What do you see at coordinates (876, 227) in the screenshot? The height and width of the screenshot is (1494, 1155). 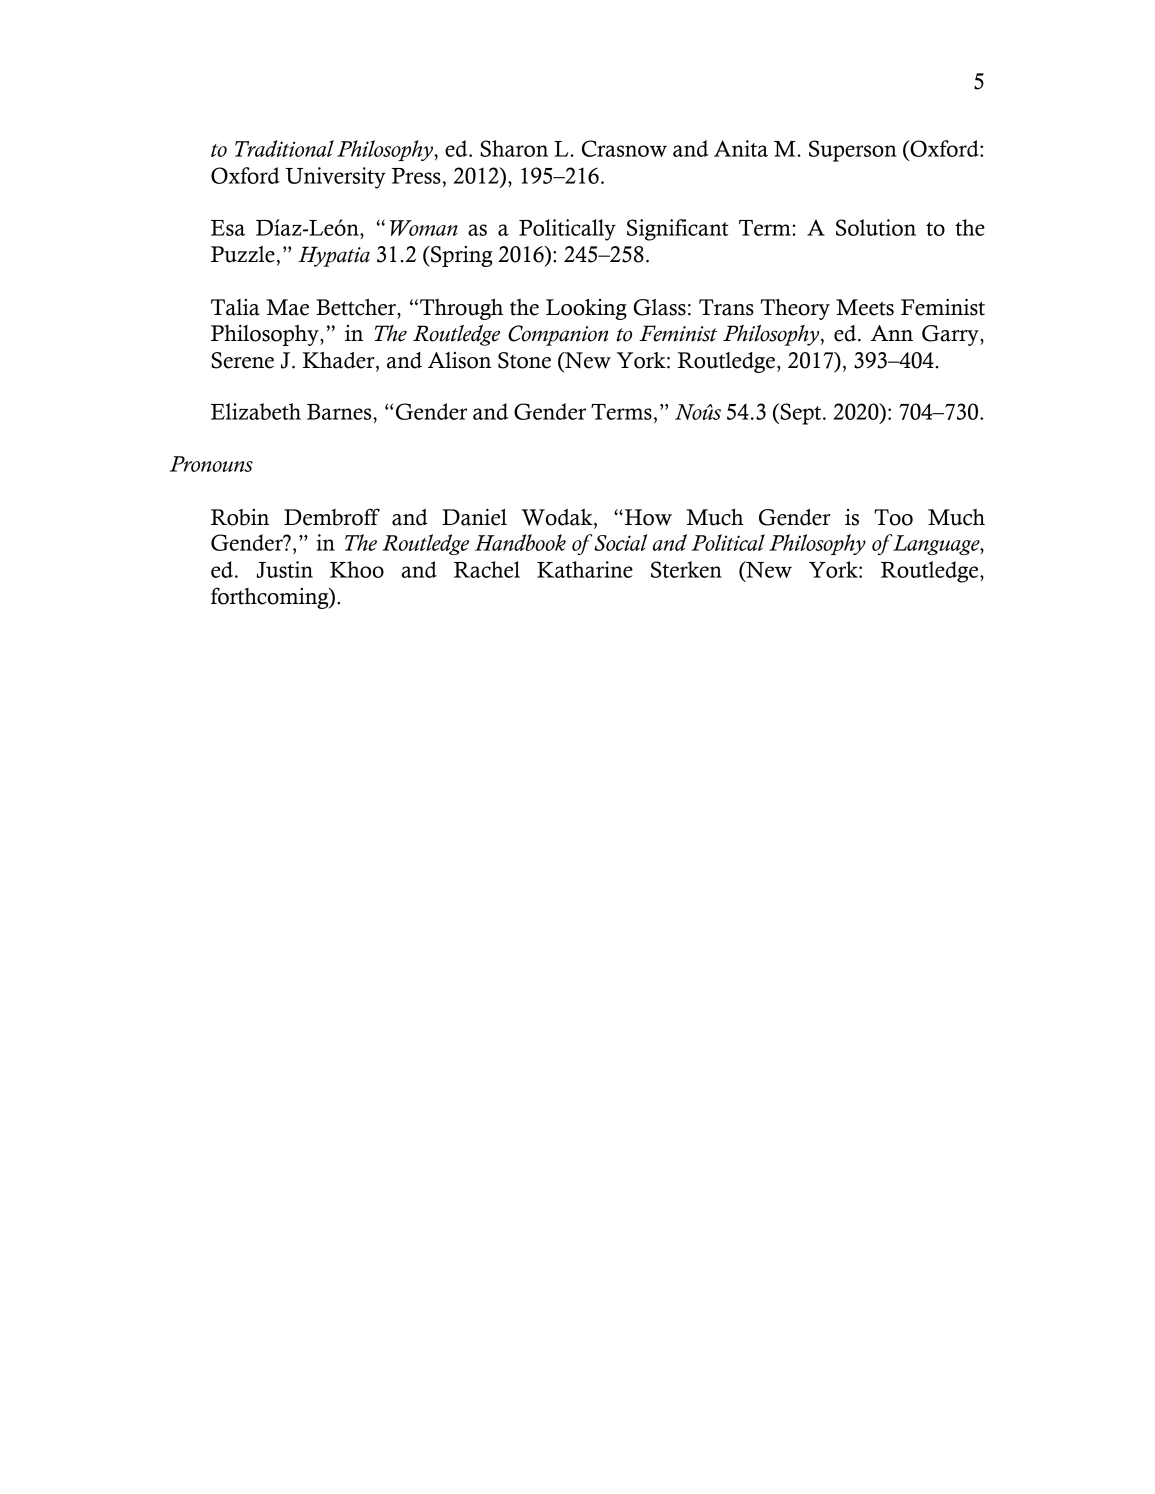 I see `Solution` at bounding box center [876, 227].
